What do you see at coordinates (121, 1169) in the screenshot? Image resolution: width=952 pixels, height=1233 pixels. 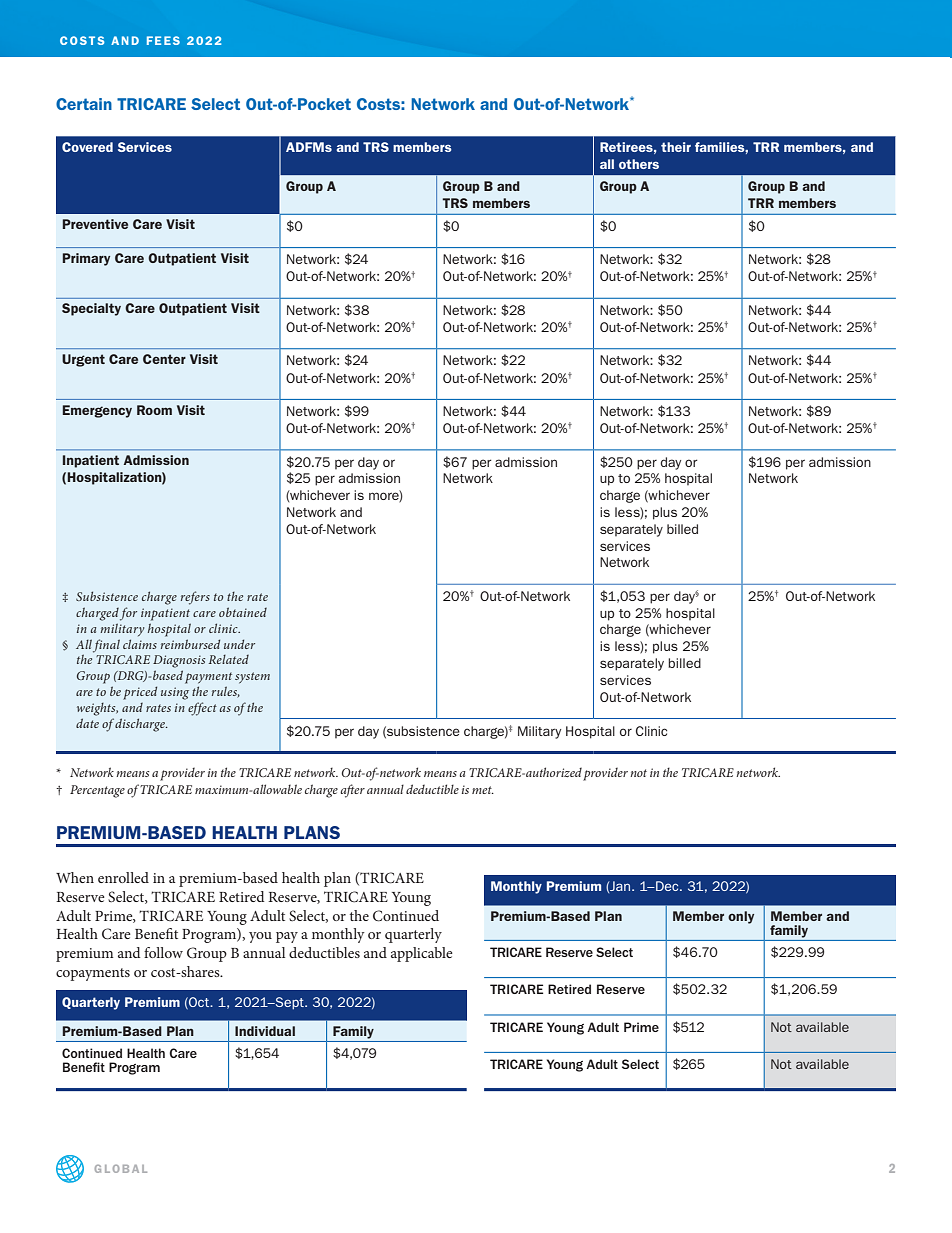 I see `GLOBAL` at bounding box center [121, 1169].
